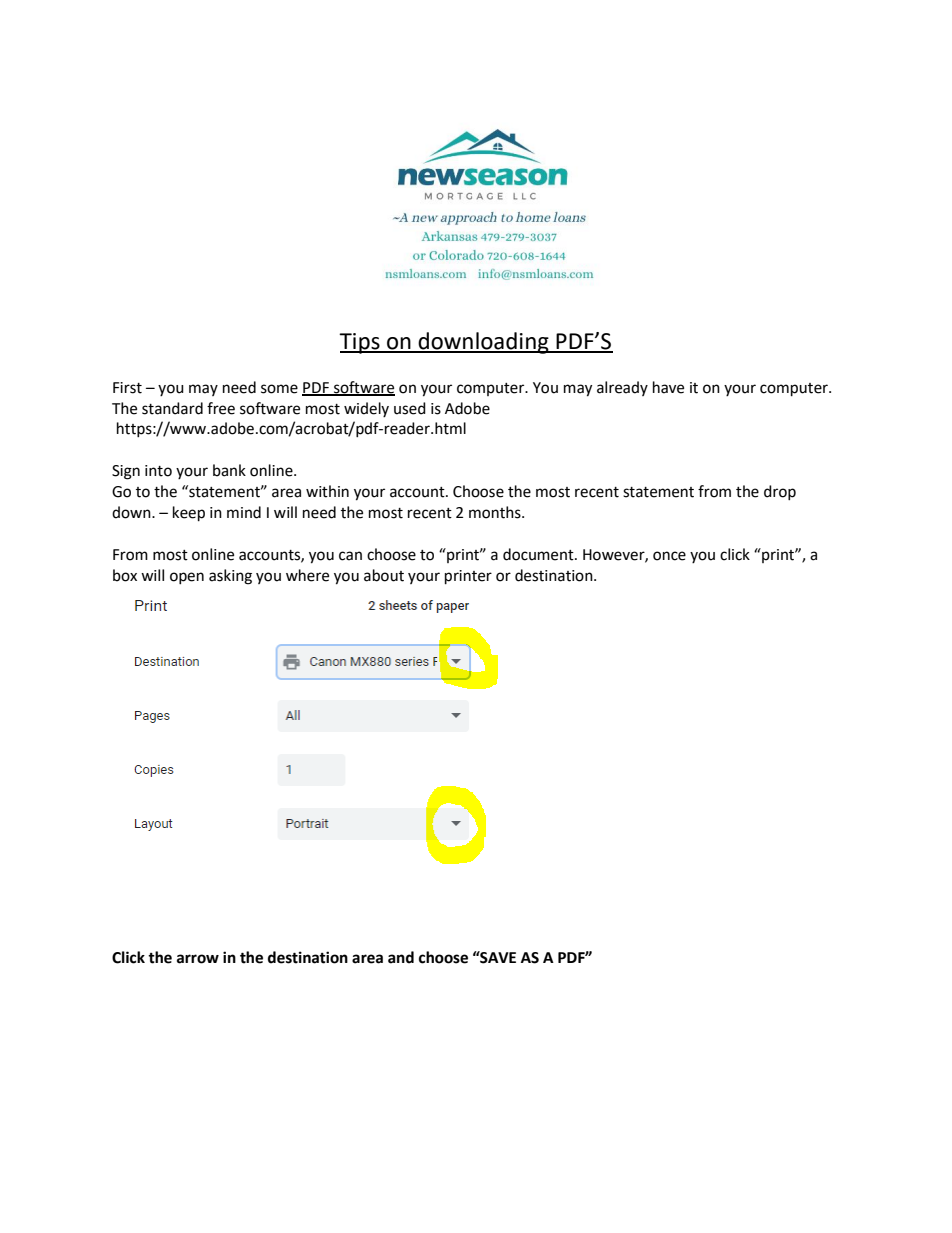 The height and width of the screenshot is (1233, 952). Describe the element at coordinates (539, 554) in the screenshot. I see `document` at that location.
